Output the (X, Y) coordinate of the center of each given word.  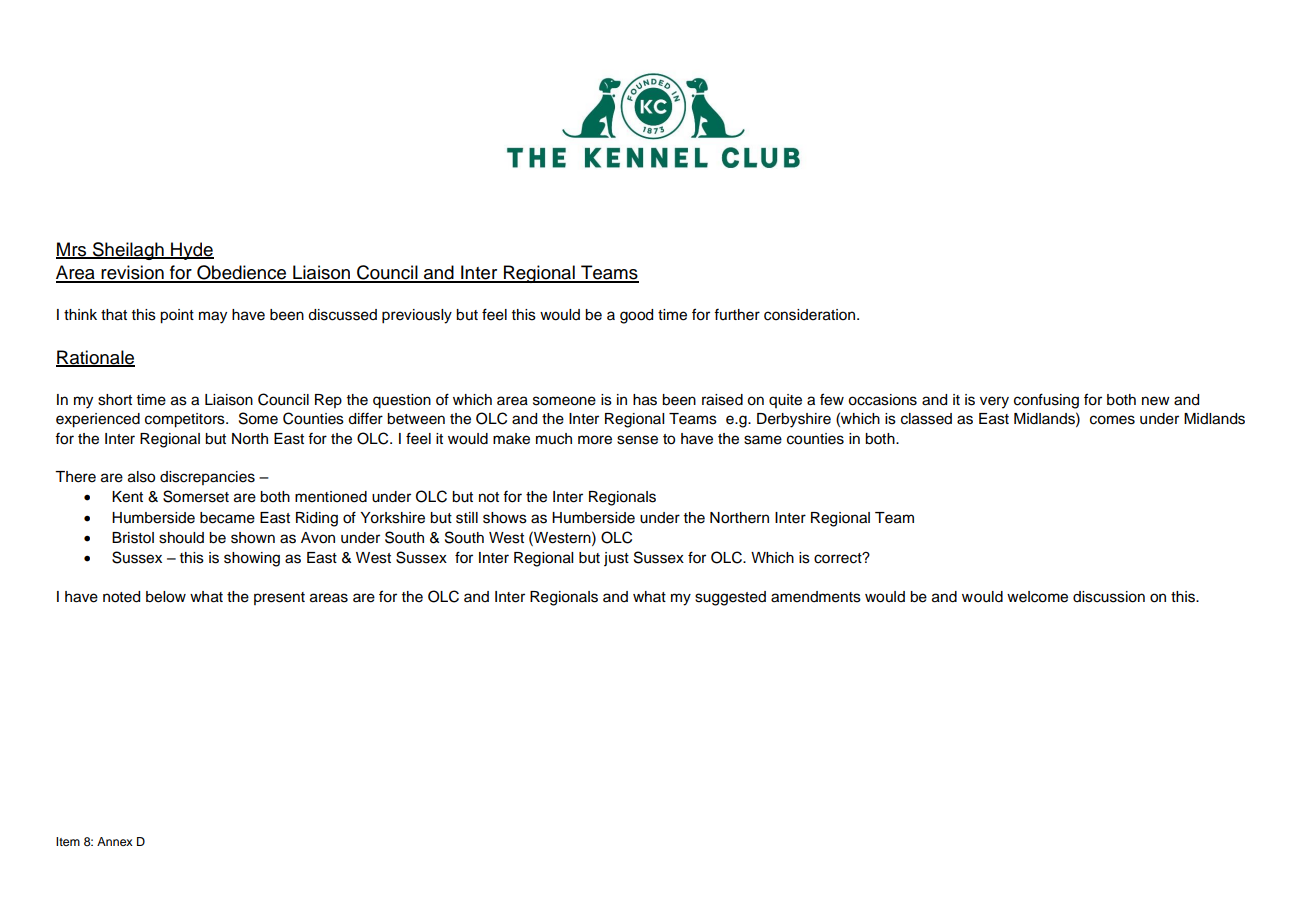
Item (68, 841)
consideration (811, 315)
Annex (115, 841)
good (636, 316)
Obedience (242, 273)
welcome (1037, 597)
